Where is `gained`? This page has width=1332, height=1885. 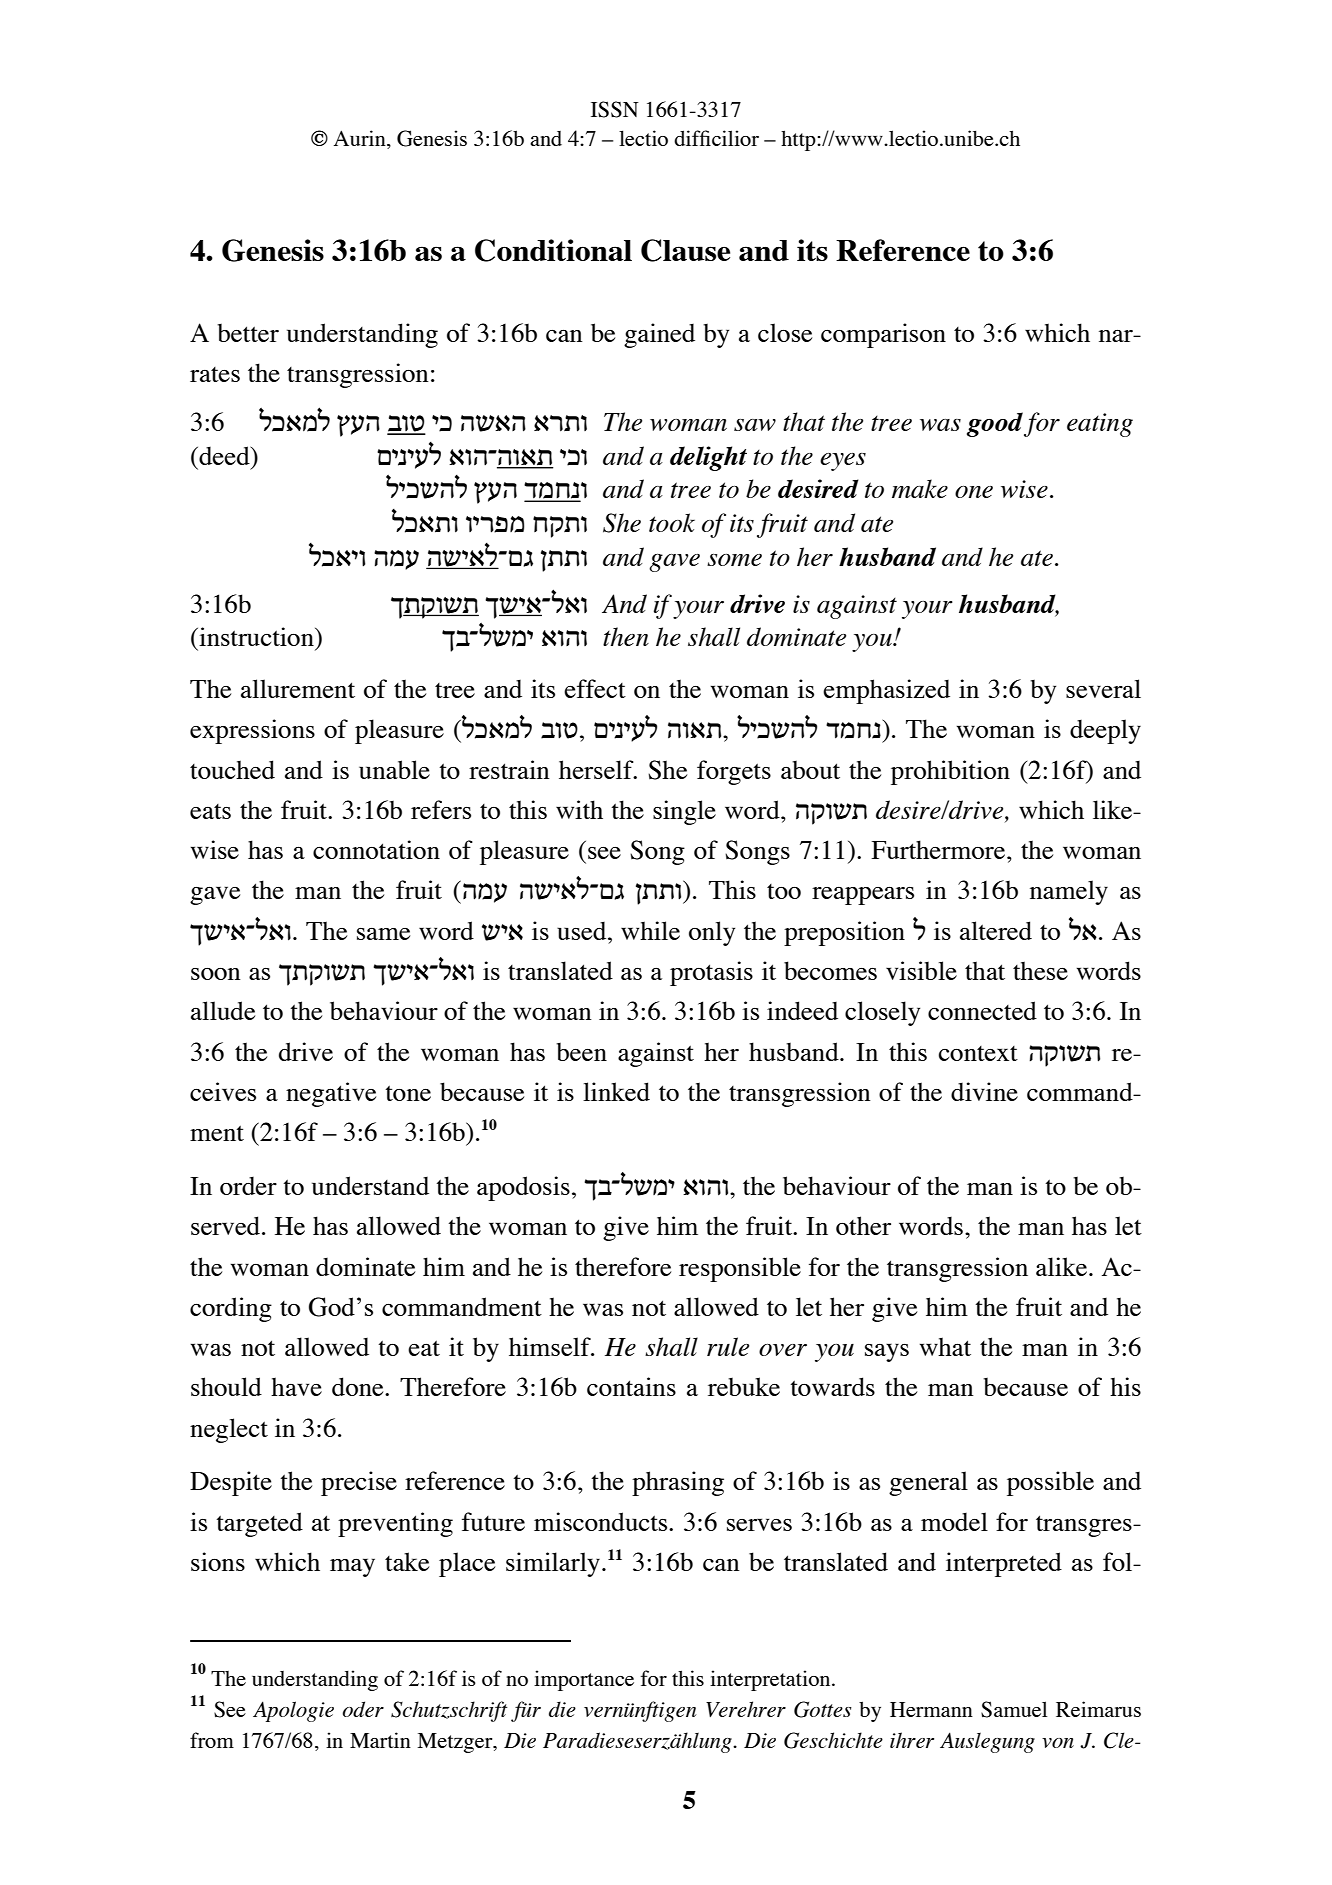 gained is located at coordinates (659, 335).
